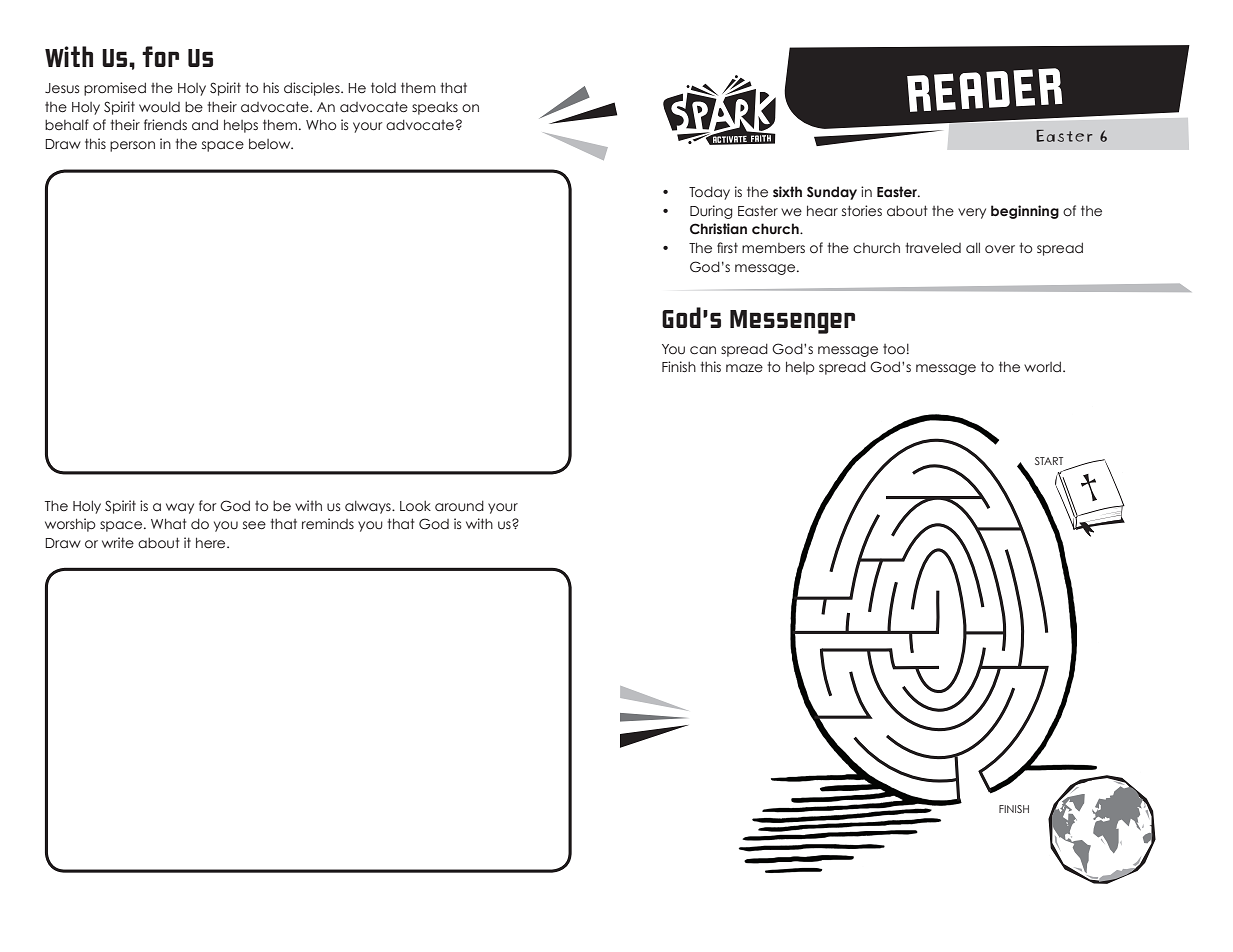 This screenshot has height=952, width=1233. I want to click on can, so click(703, 350).
